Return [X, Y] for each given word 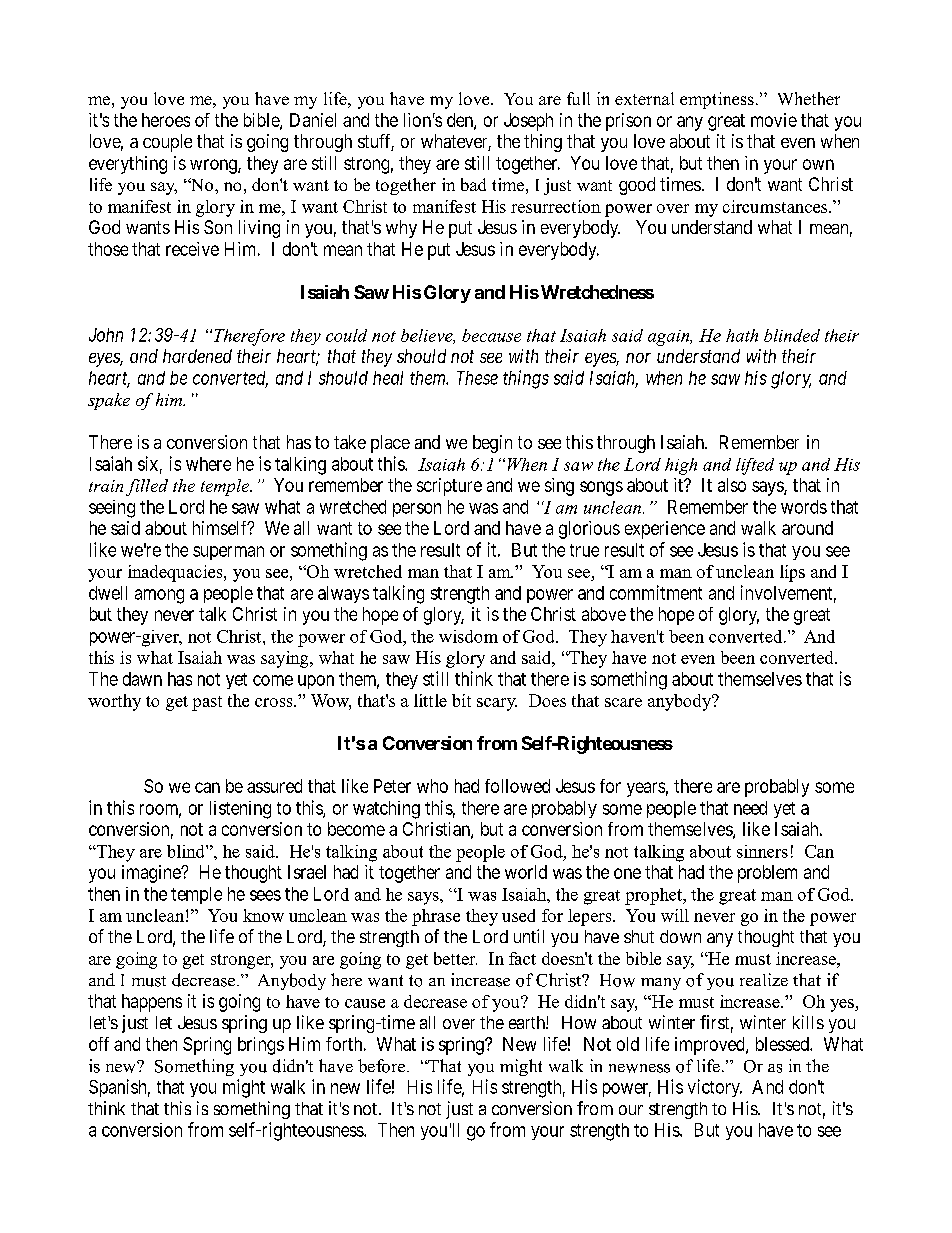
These [477, 378]
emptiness [717, 100]
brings [261, 1046]
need [750, 808]
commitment [656, 592]
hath [742, 335]
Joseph [528, 122]
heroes [166, 120]
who [432, 786]
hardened [197, 356]
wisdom [468, 636]
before [383, 1066]
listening [240, 810]
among [159, 596]
